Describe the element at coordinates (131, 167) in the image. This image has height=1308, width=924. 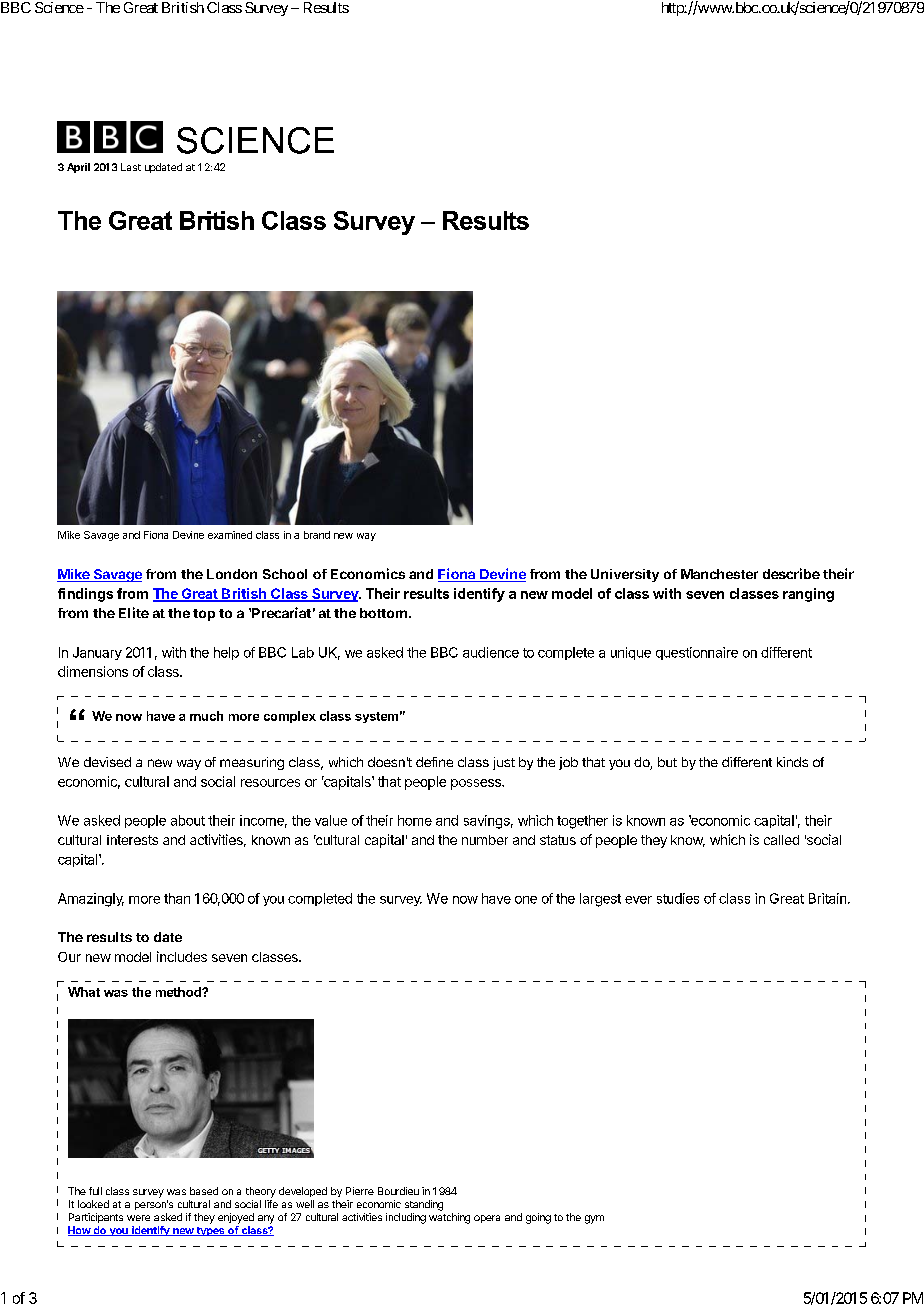
I see `Last` at that location.
